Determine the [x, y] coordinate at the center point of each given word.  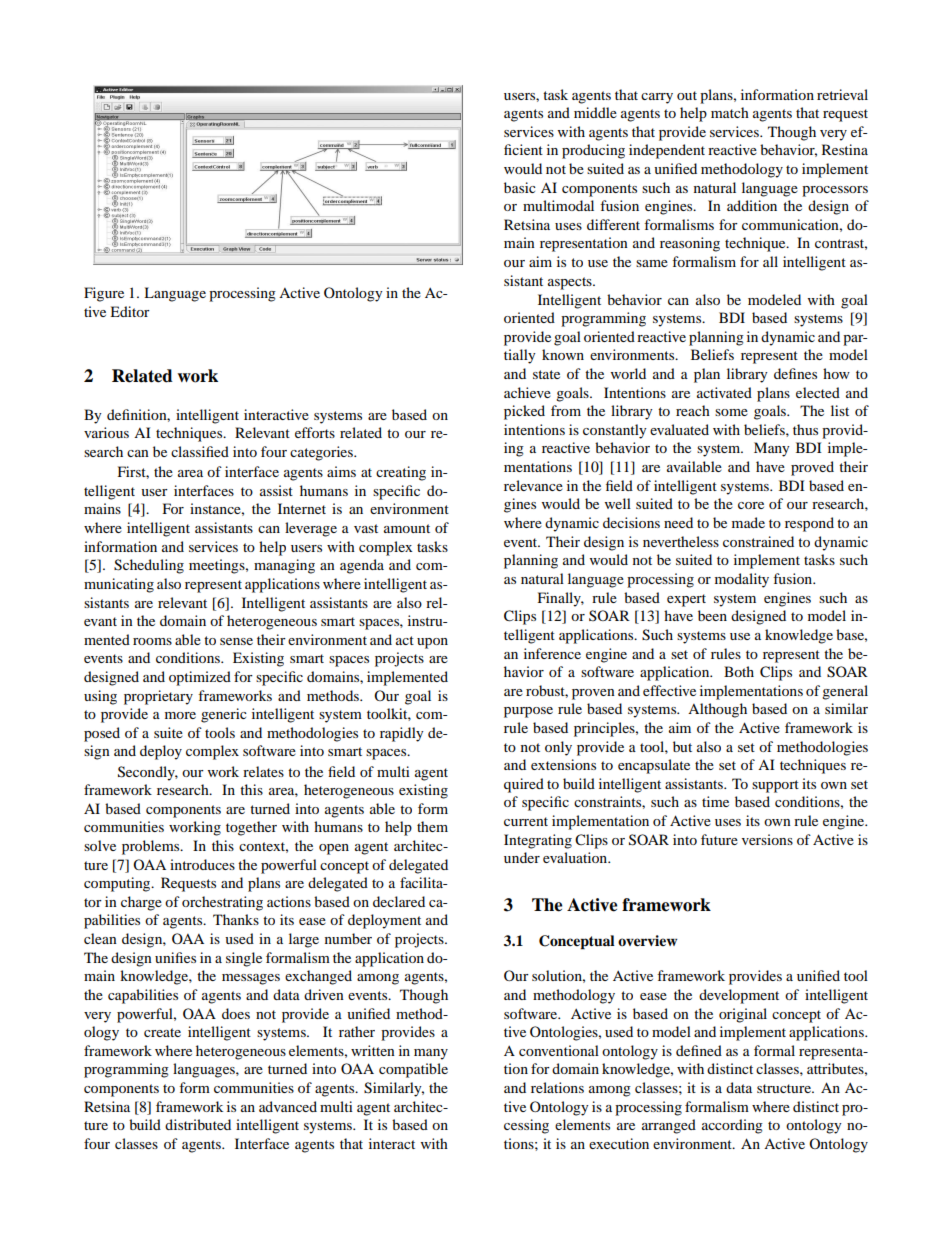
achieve [527, 392]
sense [236, 641]
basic [520, 187]
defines [795, 373]
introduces [202, 864]
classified [200, 451]
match [730, 112]
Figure [104, 294]
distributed [198, 1124]
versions [767, 839]
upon [432, 643]
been [712, 615]
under [522, 857]
